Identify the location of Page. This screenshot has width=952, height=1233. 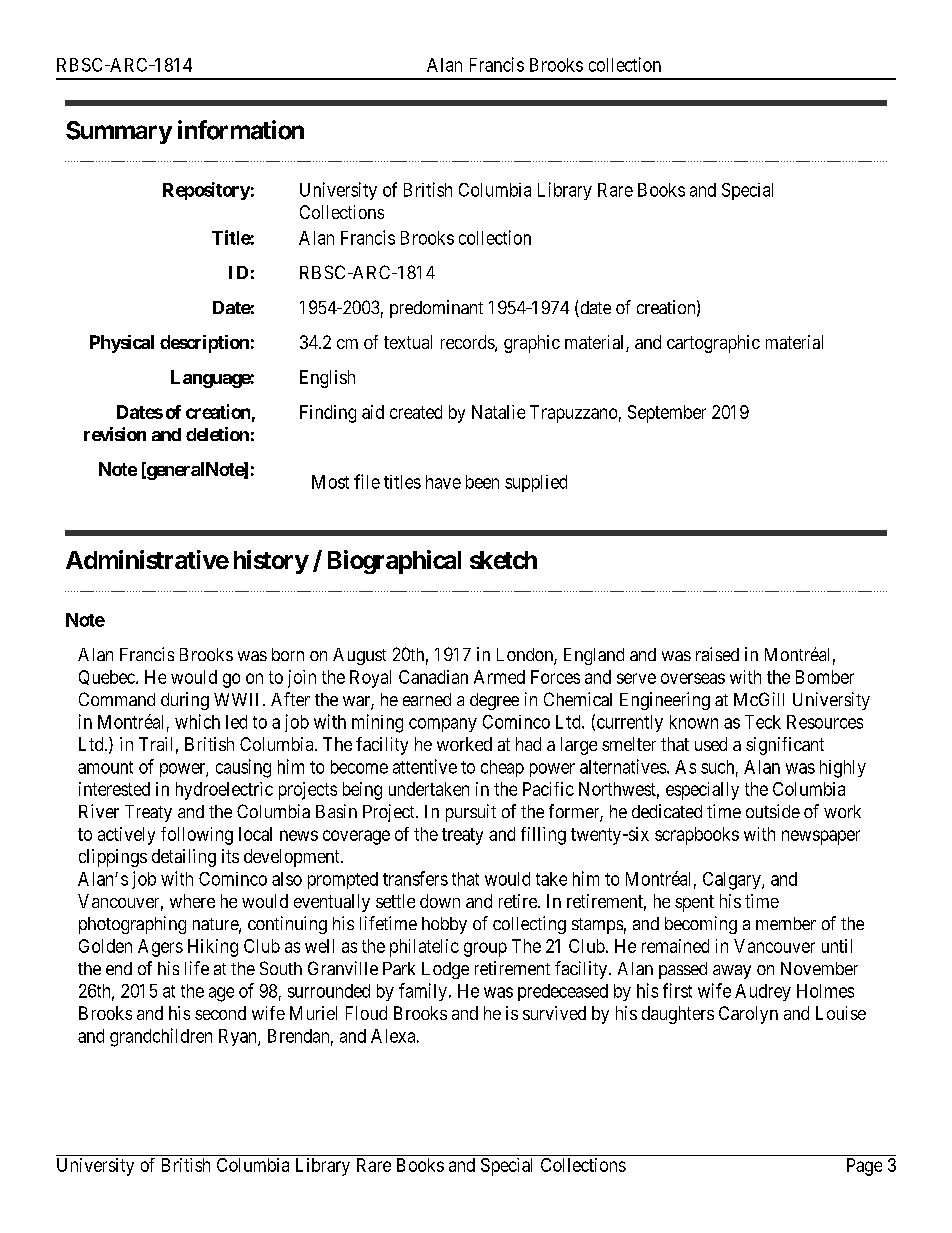
(864, 1167).
